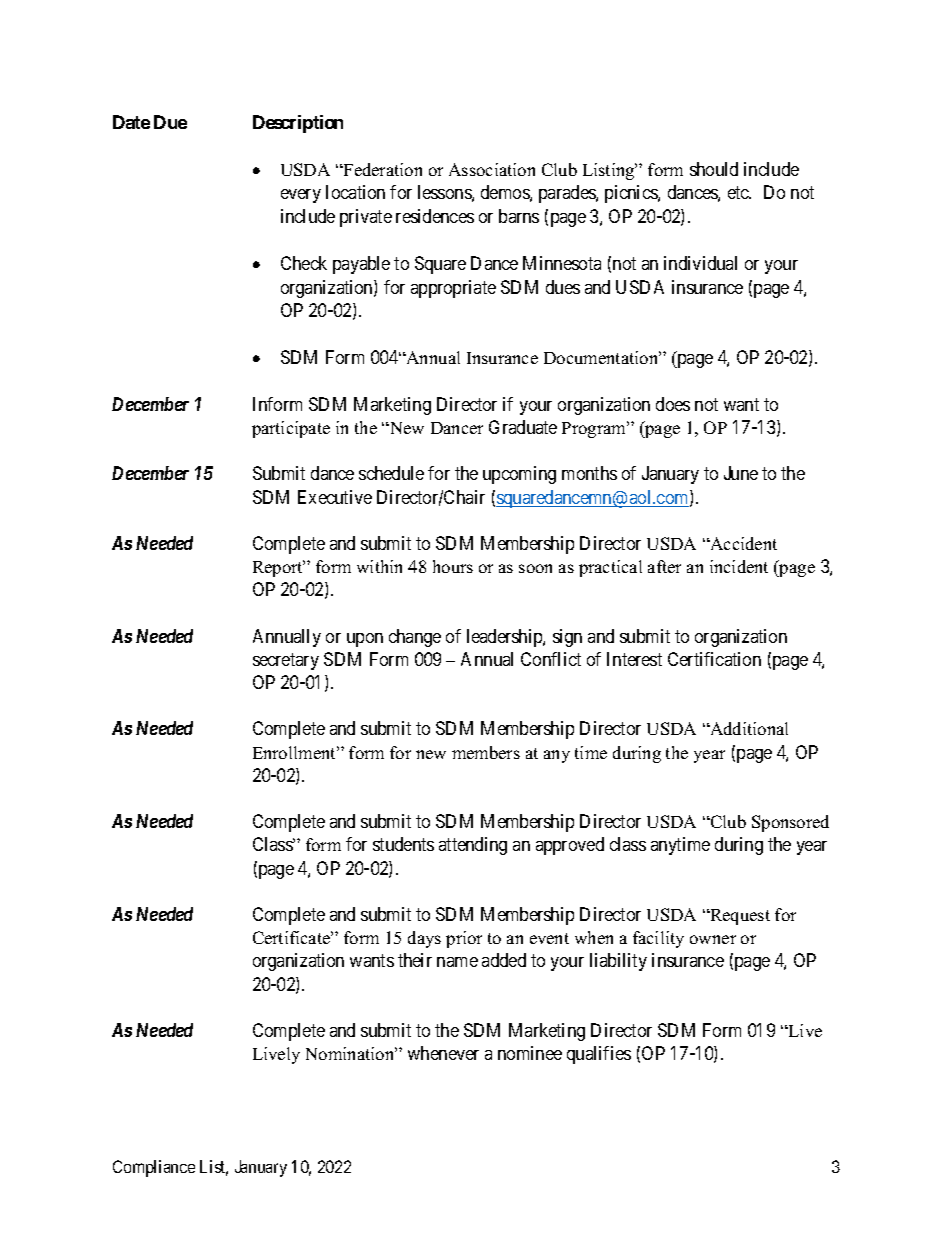 This image has height=1233, width=952. Describe the element at coordinates (291, 429) in the image. I see `participate` at that location.
